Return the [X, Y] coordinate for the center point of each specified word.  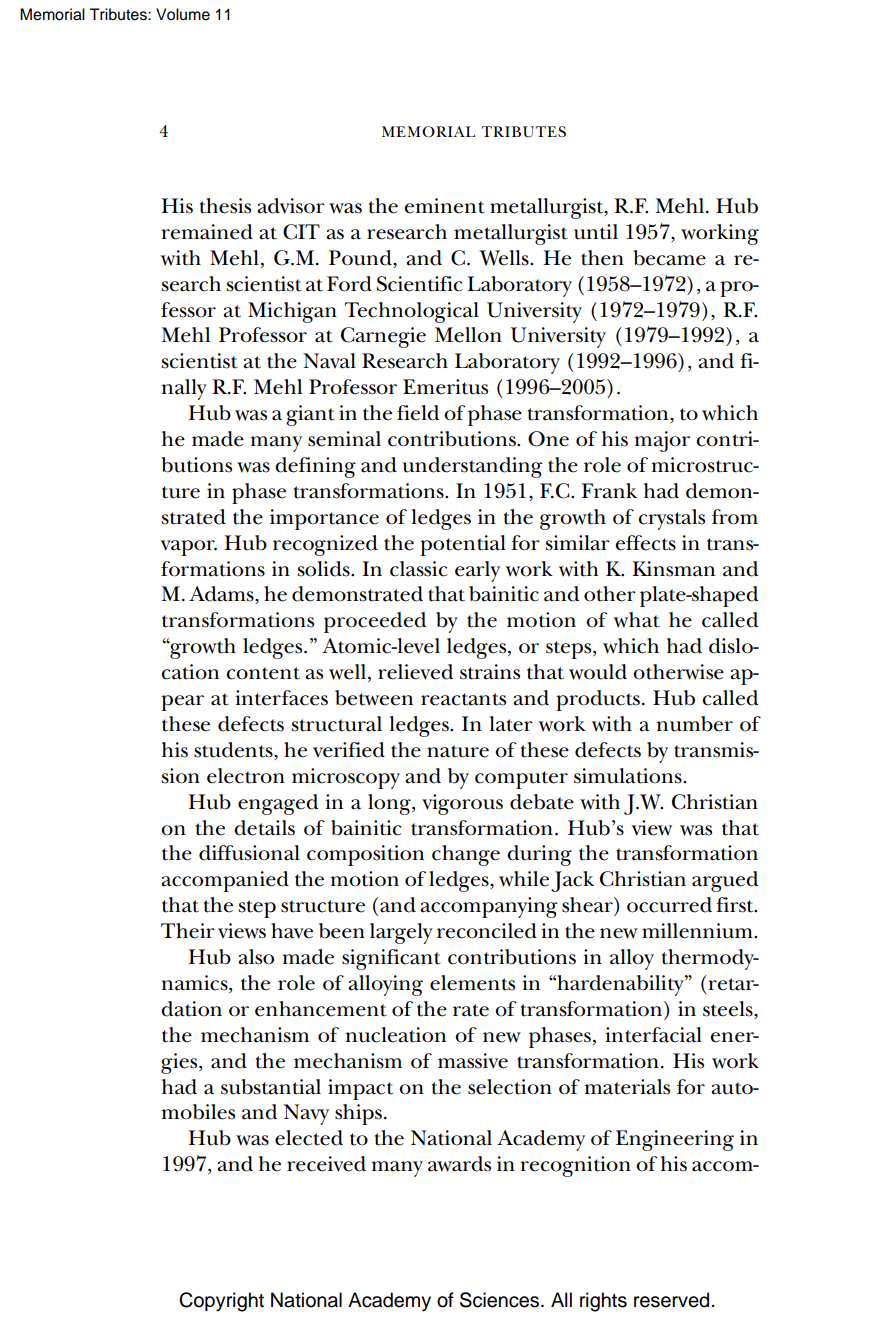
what [636, 620]
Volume [183, 14]
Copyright [221, 1302]
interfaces [281, 698]
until [596, 232]
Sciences [501, 1300]
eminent [444, 206]
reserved [671, 1300]
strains [490, 672]
